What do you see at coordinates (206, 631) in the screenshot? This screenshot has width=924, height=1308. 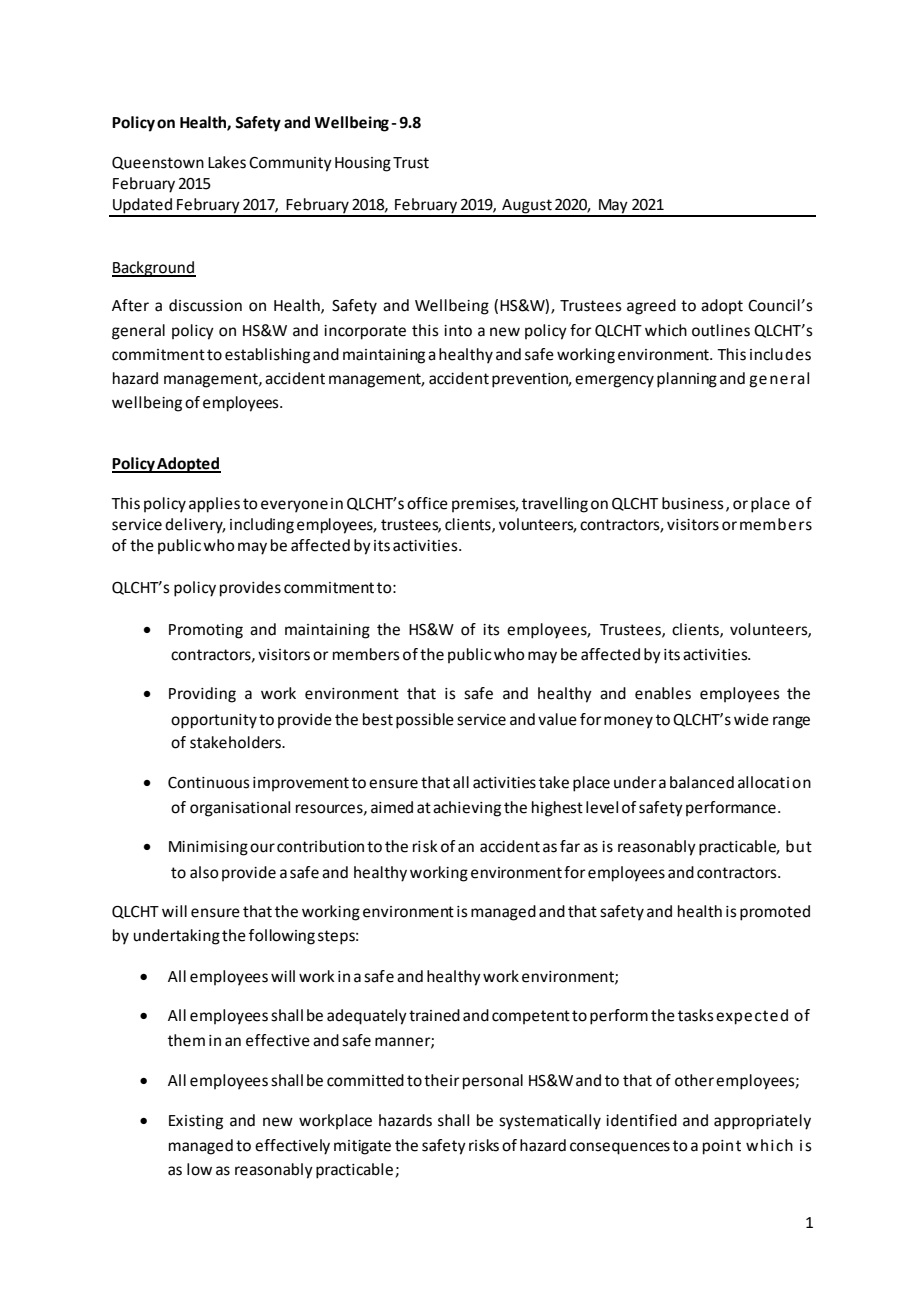 I see `Promoting` at bounding box center [206, 631].
